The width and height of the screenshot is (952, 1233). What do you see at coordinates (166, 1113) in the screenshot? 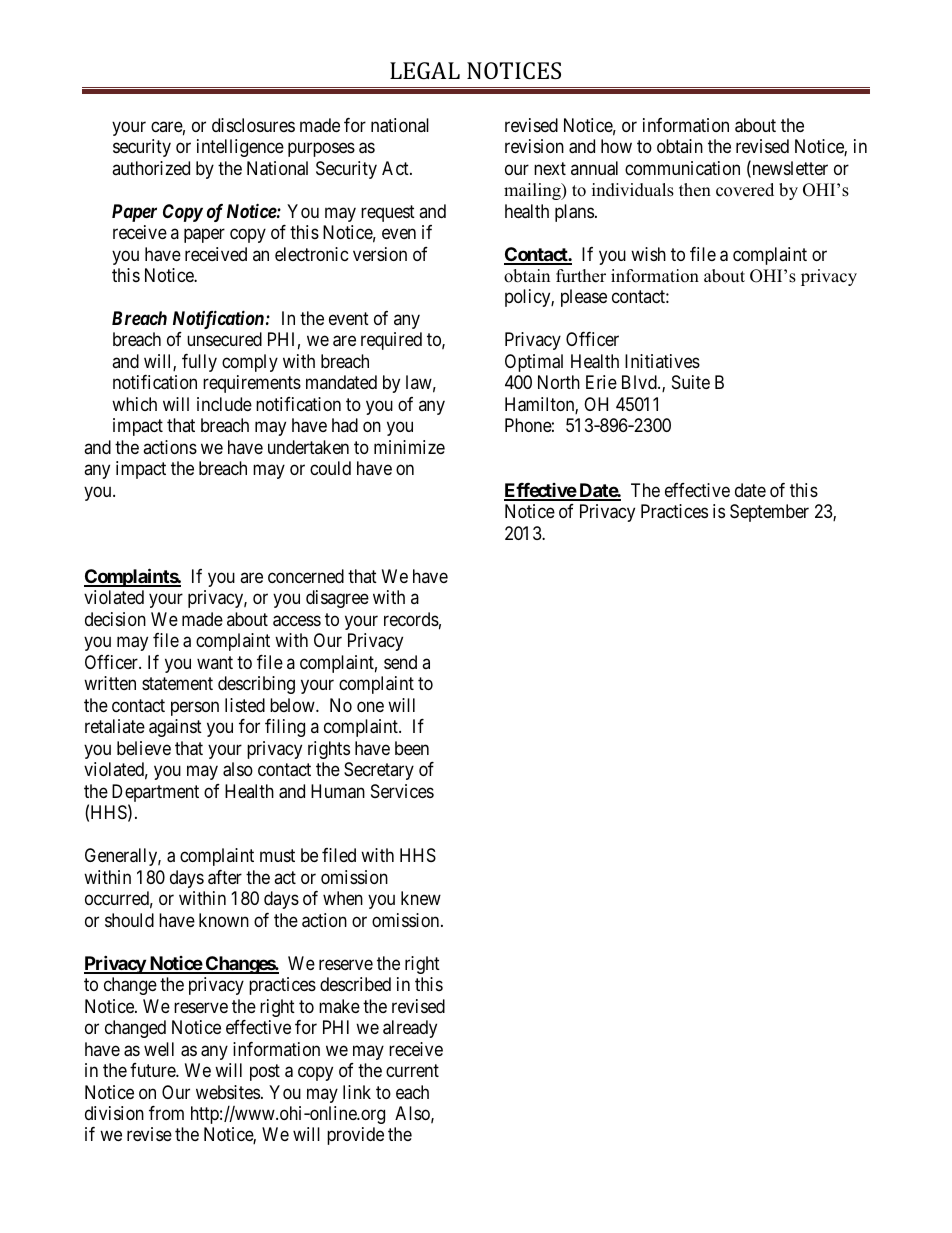
I see `from` at bounding box center [166, 1113].
